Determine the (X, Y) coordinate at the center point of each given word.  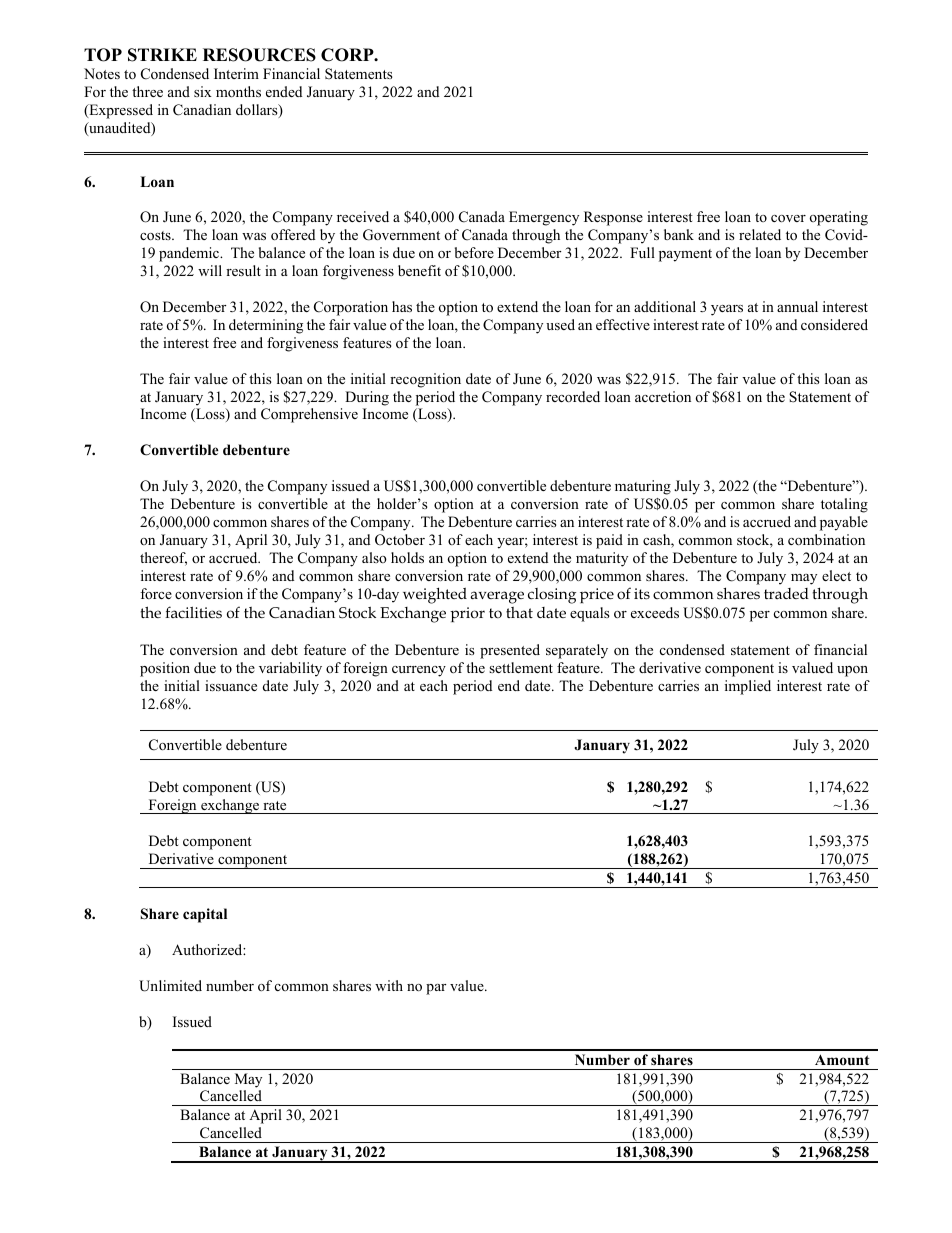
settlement (521, 667)
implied (748, 687)
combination (826, 539)
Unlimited (170, 986)
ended (284, 91)
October (400, 540)
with (389, 985)
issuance (231, 685)
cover (788, 218)
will (210, 270)
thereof (163, 559)
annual (797, 306)
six (203, 91)
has (402, 306)
